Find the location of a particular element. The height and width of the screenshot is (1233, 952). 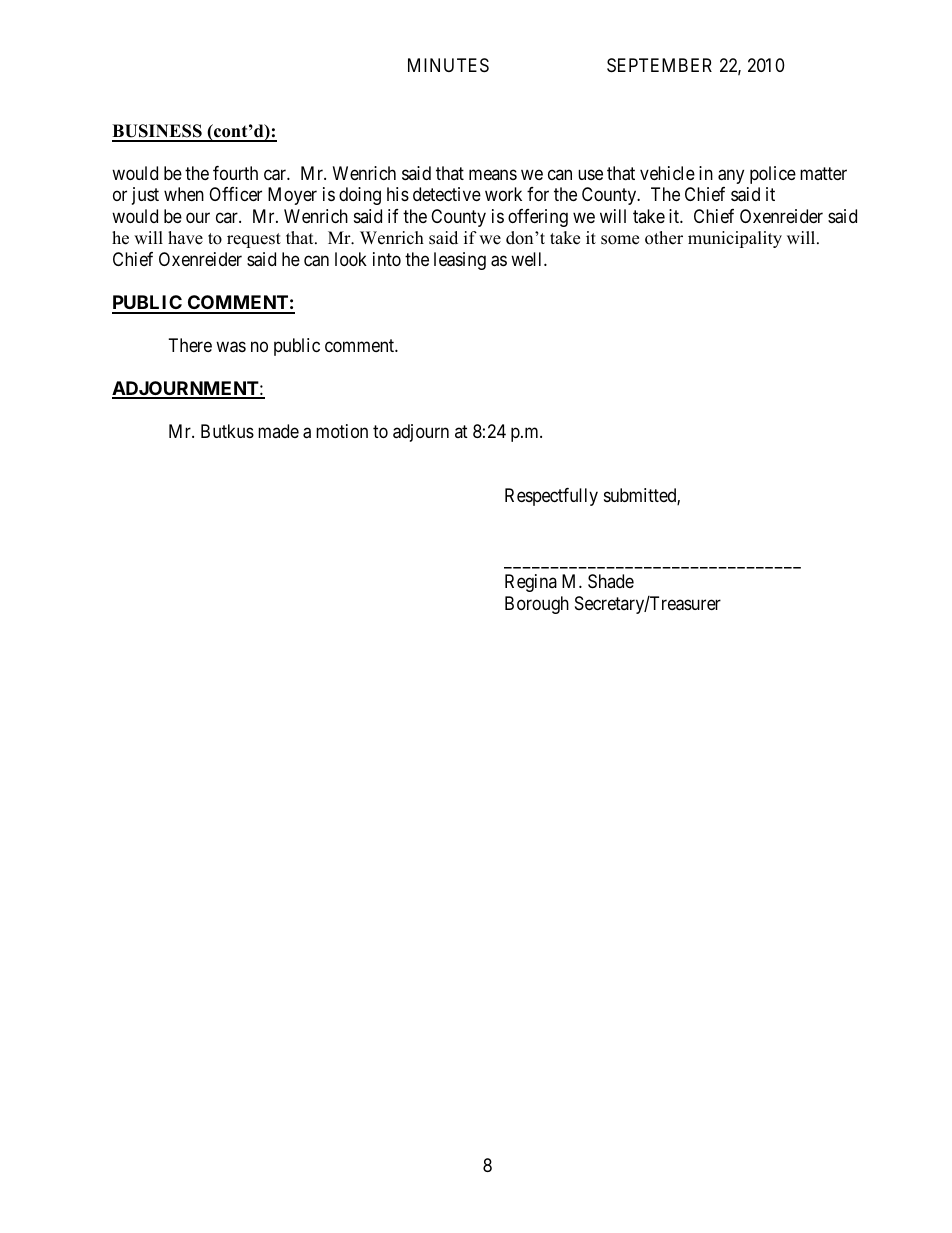

request is located at coordinates (254, 240).
